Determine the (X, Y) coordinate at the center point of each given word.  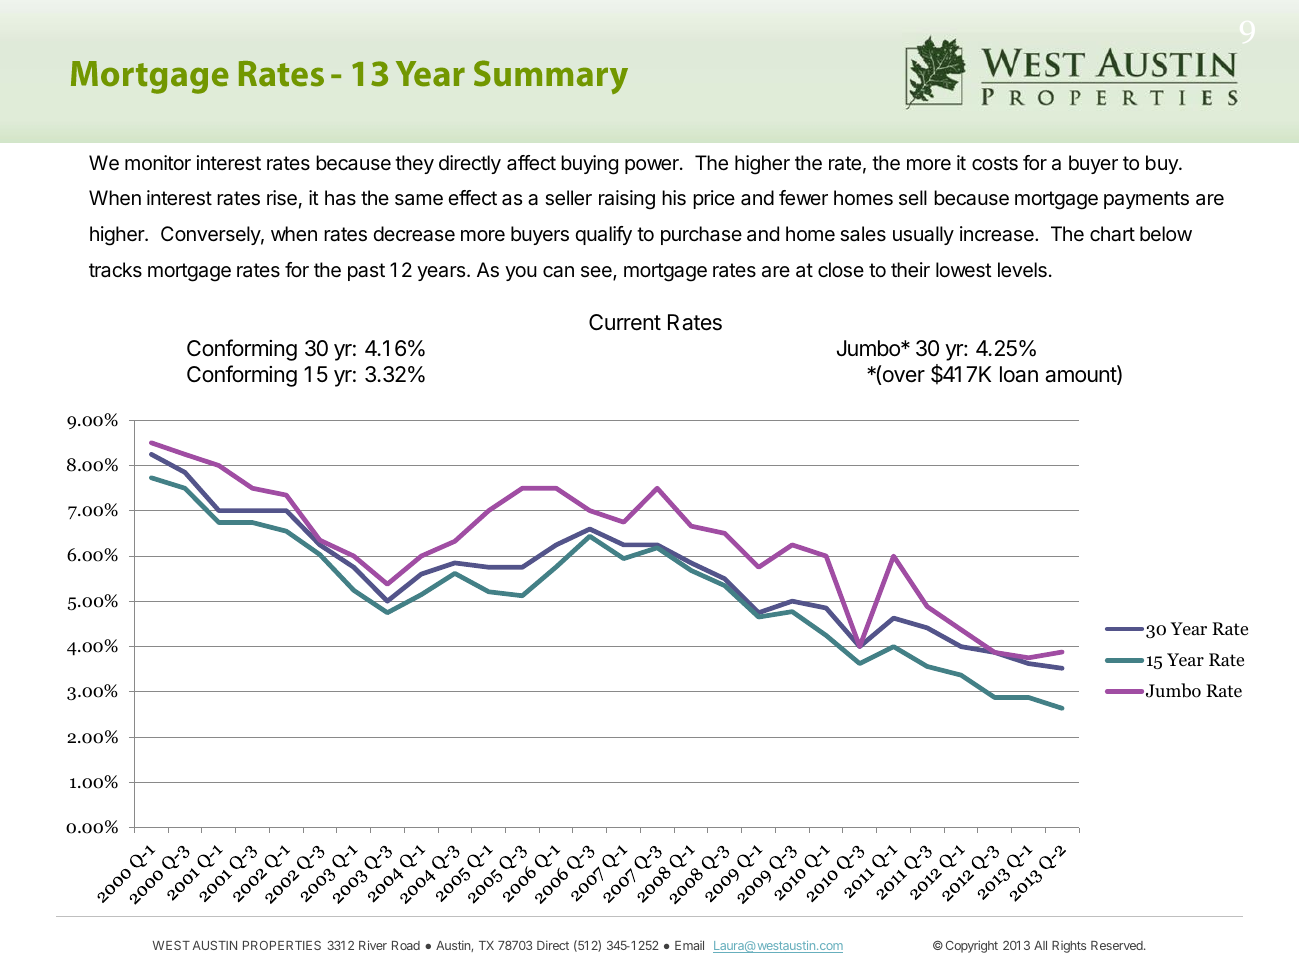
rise (282, 198)
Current (625, 322)
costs (995, 163)
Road (406, 945)
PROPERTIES (282, 945)
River (373, 945)
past (366, 272)
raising (627, 200)
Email (689, 945)
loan (1019, 374)
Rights (1069, 947)
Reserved (1118, 945)
